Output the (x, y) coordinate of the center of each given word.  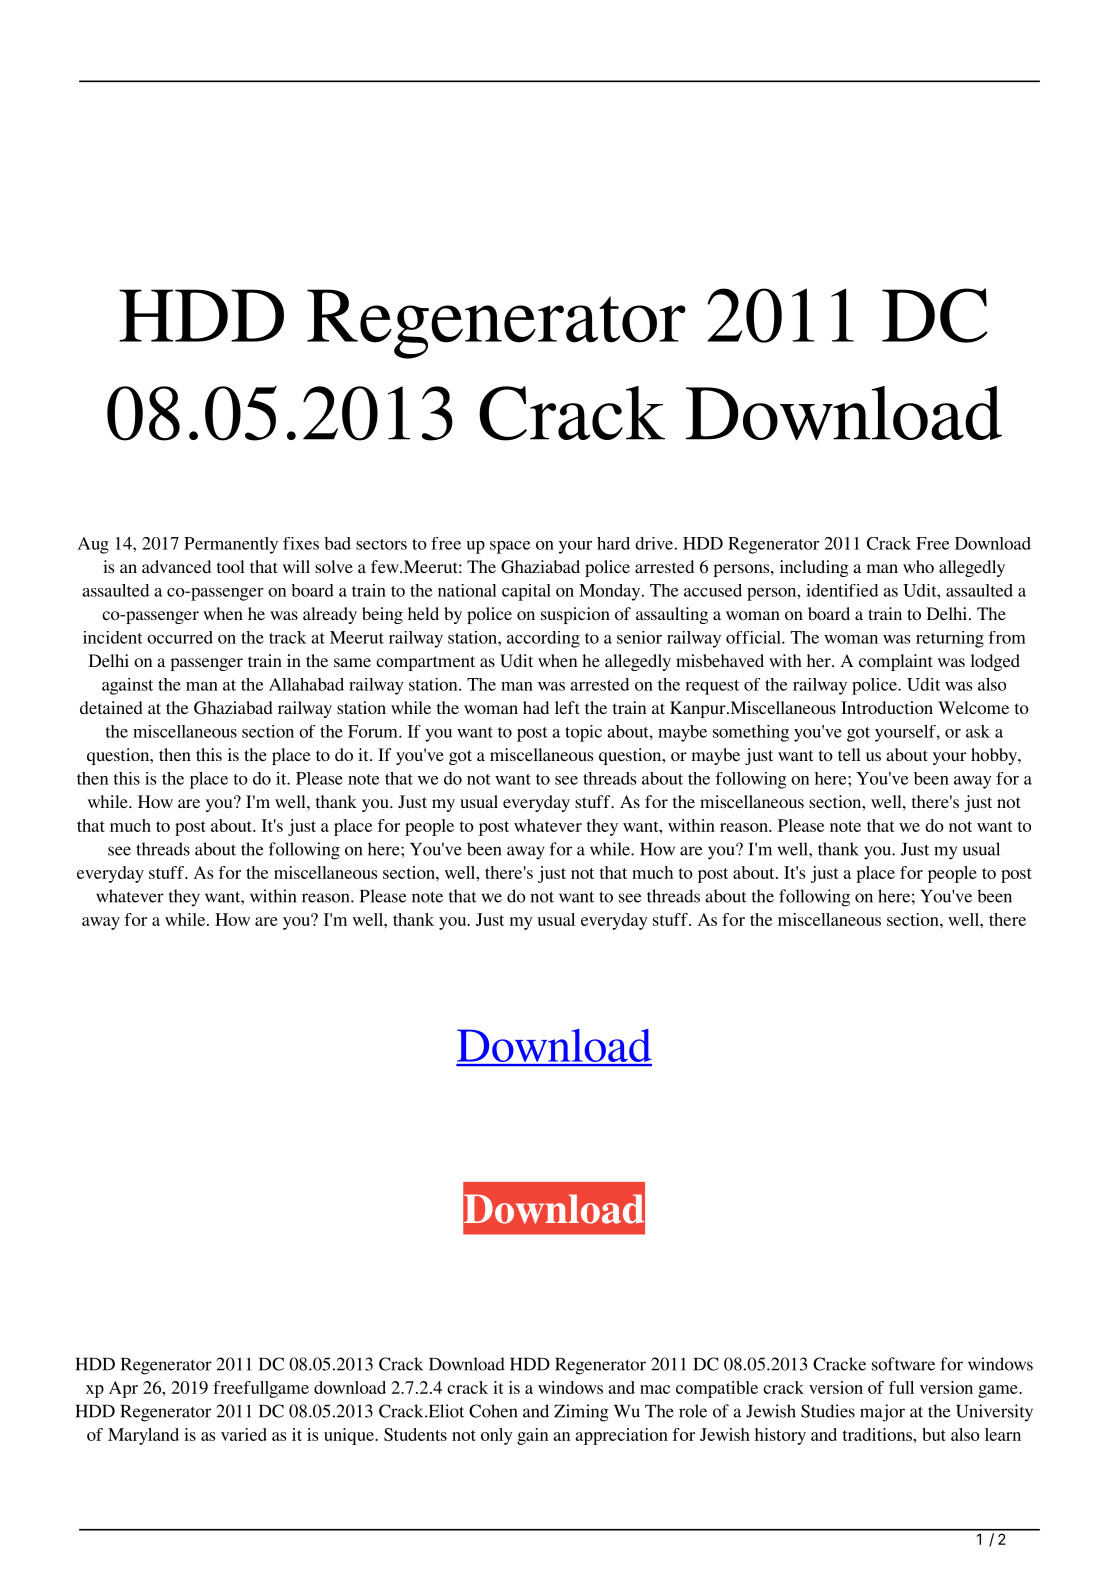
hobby (995, 756)
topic (583, 733)
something (751, 733)
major (882, 1413)
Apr (123, 1389)
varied (244, 1434)
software (903, 1364)
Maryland (143, 1436)
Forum (374, 731)
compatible (717, 1389)
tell (849, 754)
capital (526, 592)
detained (111, 707)
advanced (176, 566)
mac (655, 1389)
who (918, 566)
